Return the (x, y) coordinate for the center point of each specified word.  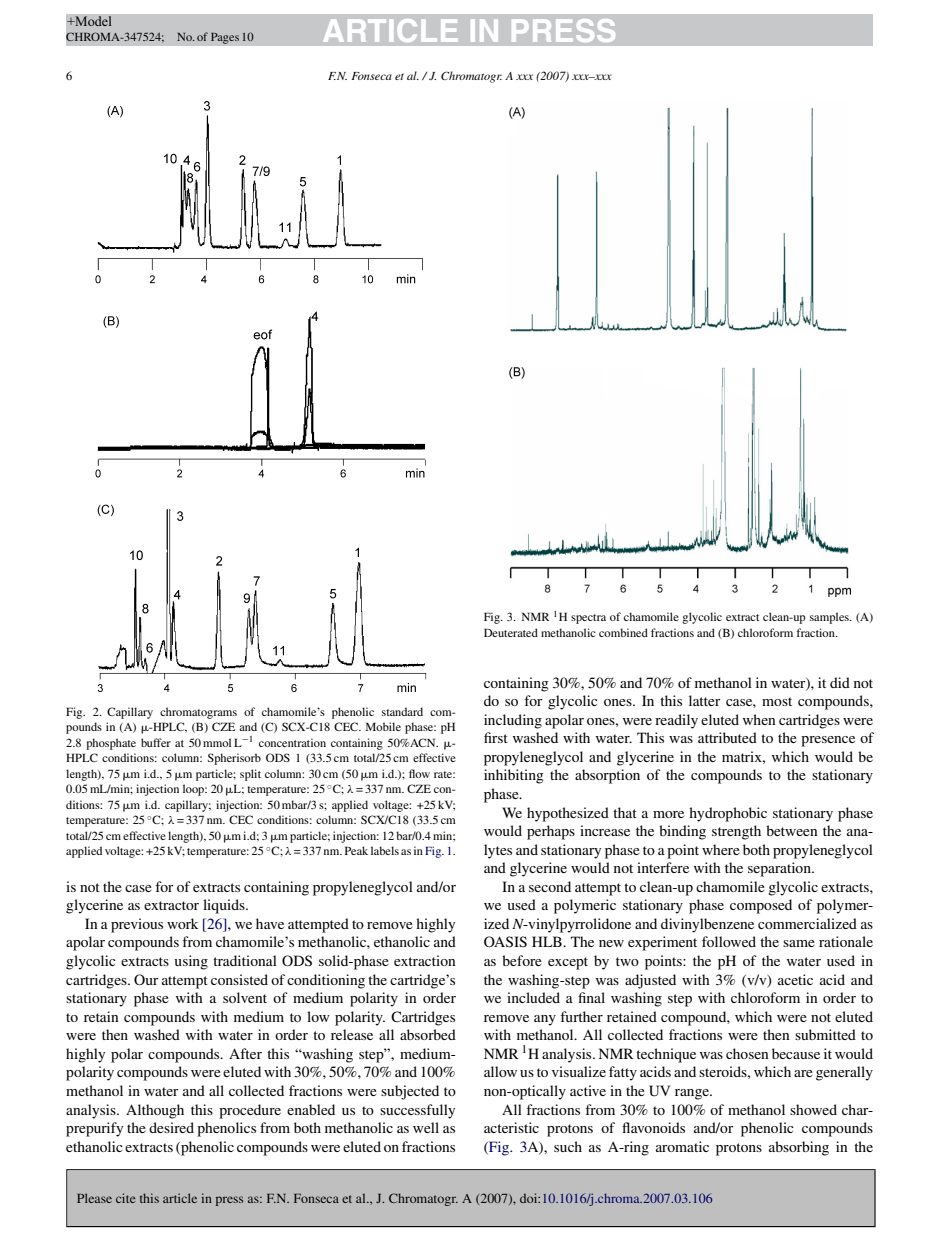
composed (761, 906)
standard (402, 711)
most (777, 701)
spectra (588, 619)
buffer (156, 742)
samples (830, 618)
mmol (217, 742)
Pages (225, 38)
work (182, 923)
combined (623, 632)
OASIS (505, 942)
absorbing (799, 1148)
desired (171, 1127)
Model (92, 21)
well (426, 1127)
